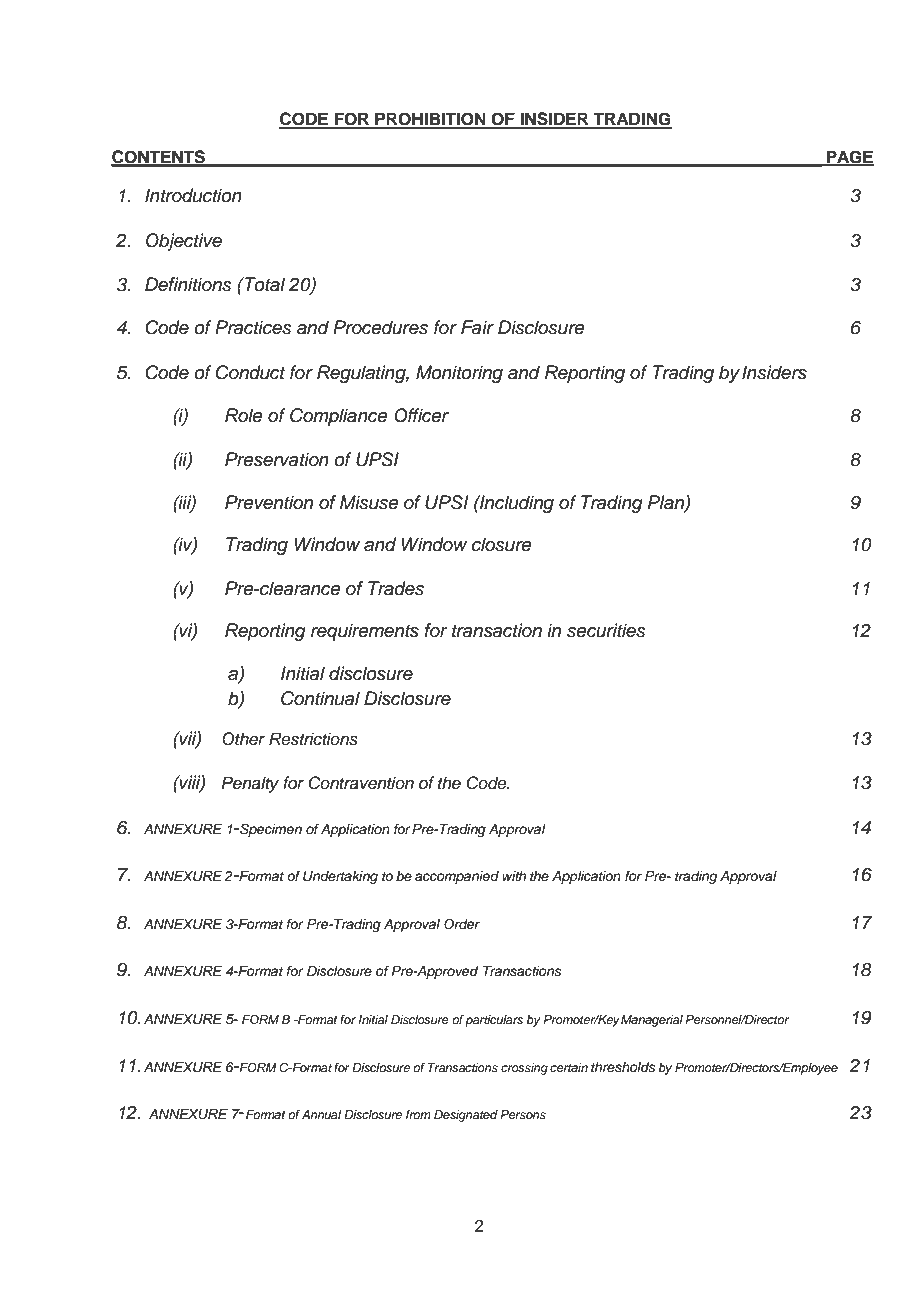 Image resolution: width=924 pixels, height=1310 pixels. What do you see at coordinates (321, 1114) in the screenshot?
I see `Annual` at bounding box center [321, 1114].
